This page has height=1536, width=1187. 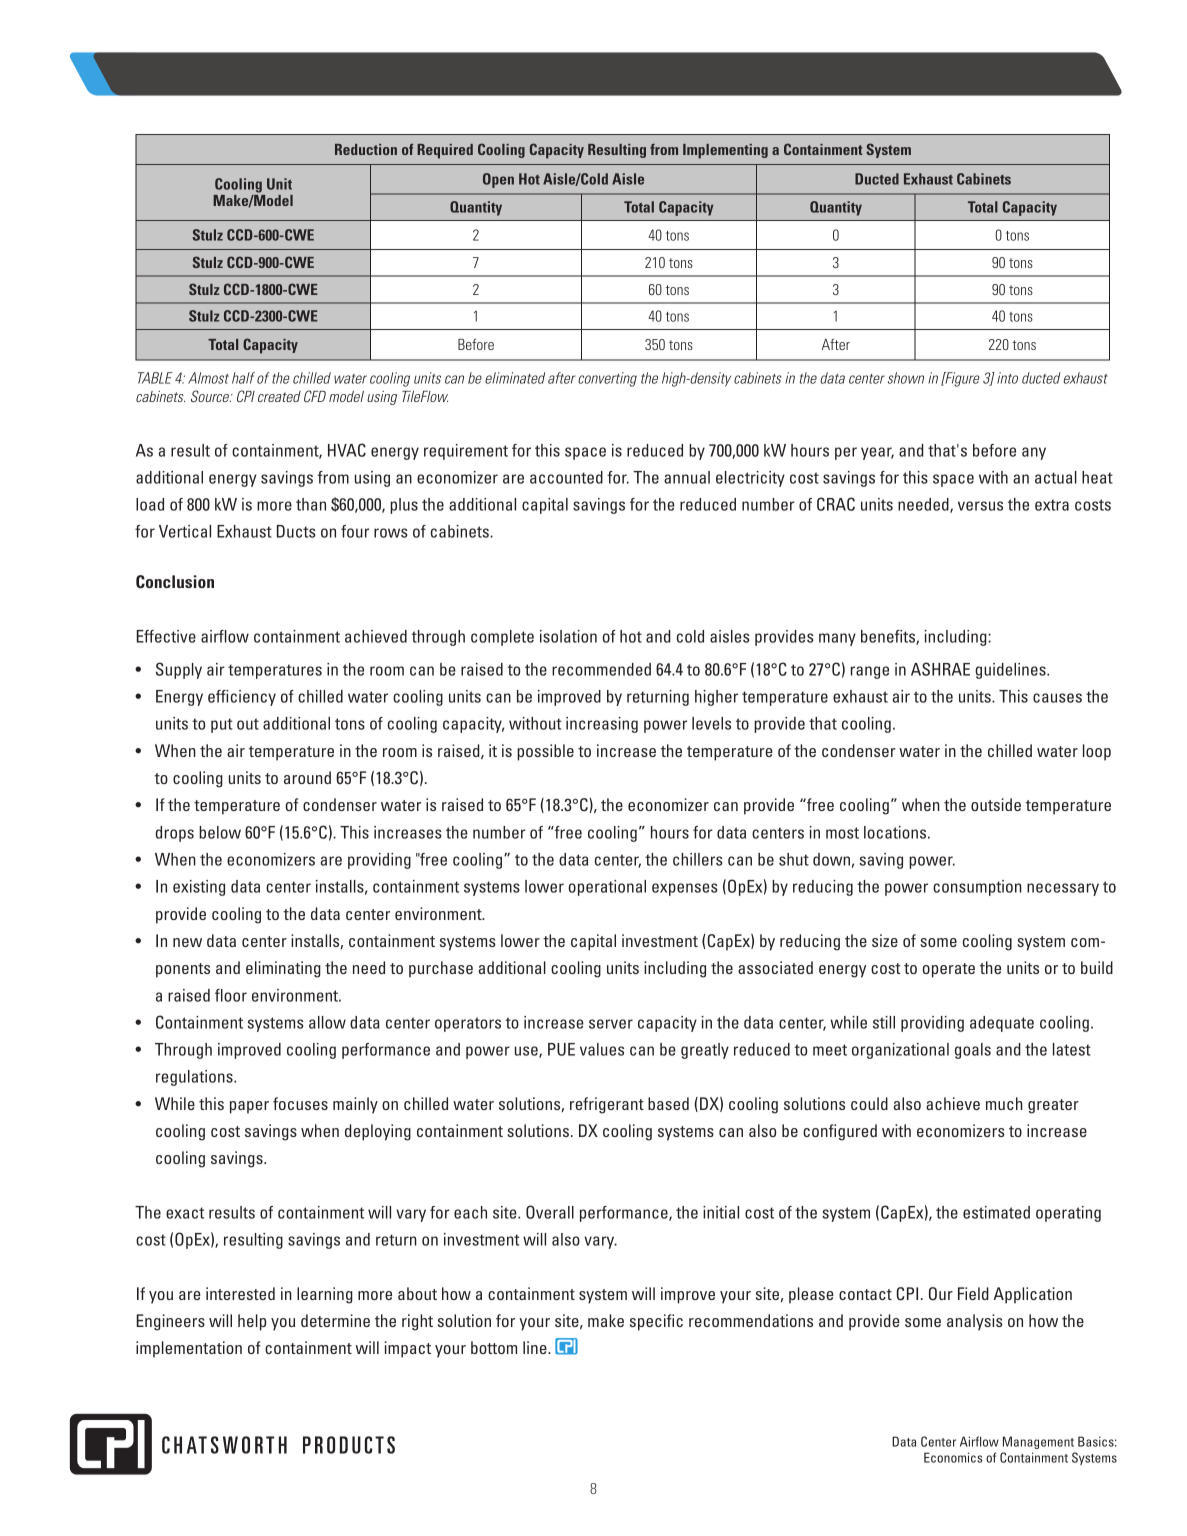 I want to click on around, so click(x=307, y=777).
